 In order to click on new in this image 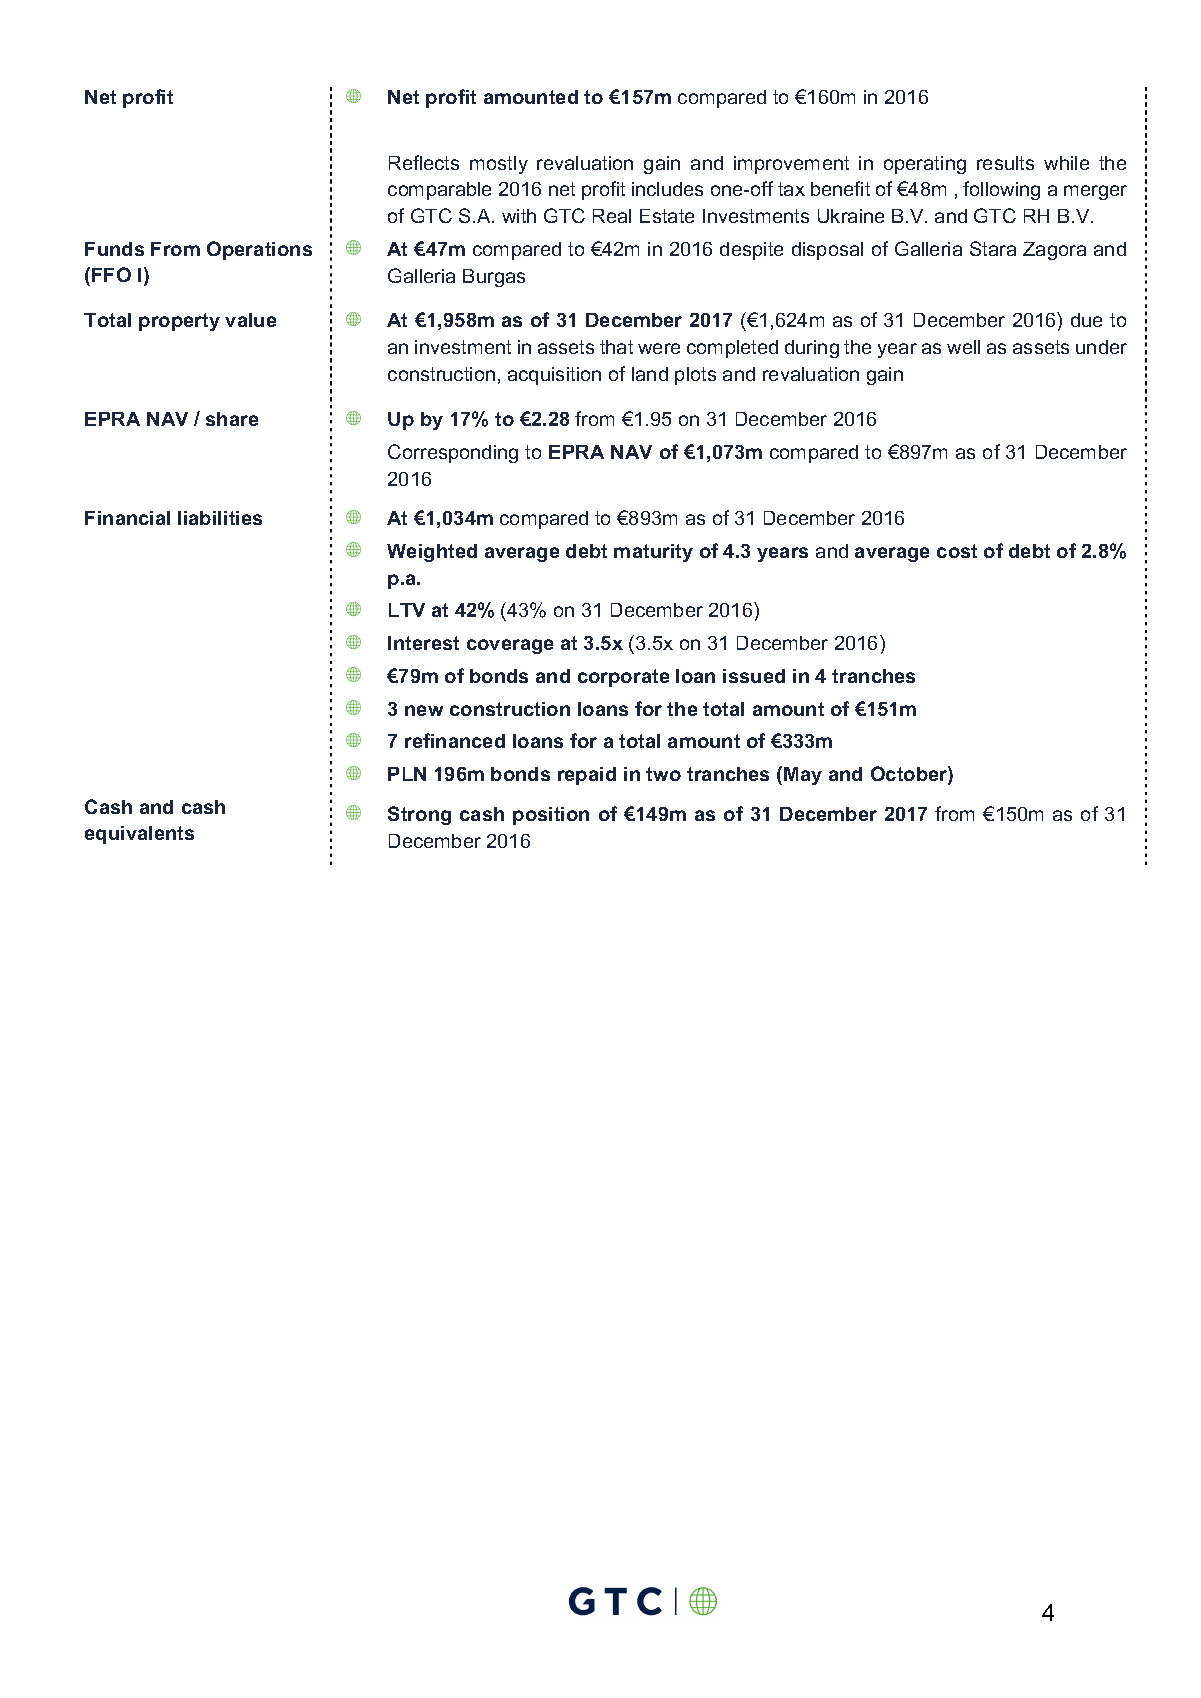, I will do `click(424, 710)`.
